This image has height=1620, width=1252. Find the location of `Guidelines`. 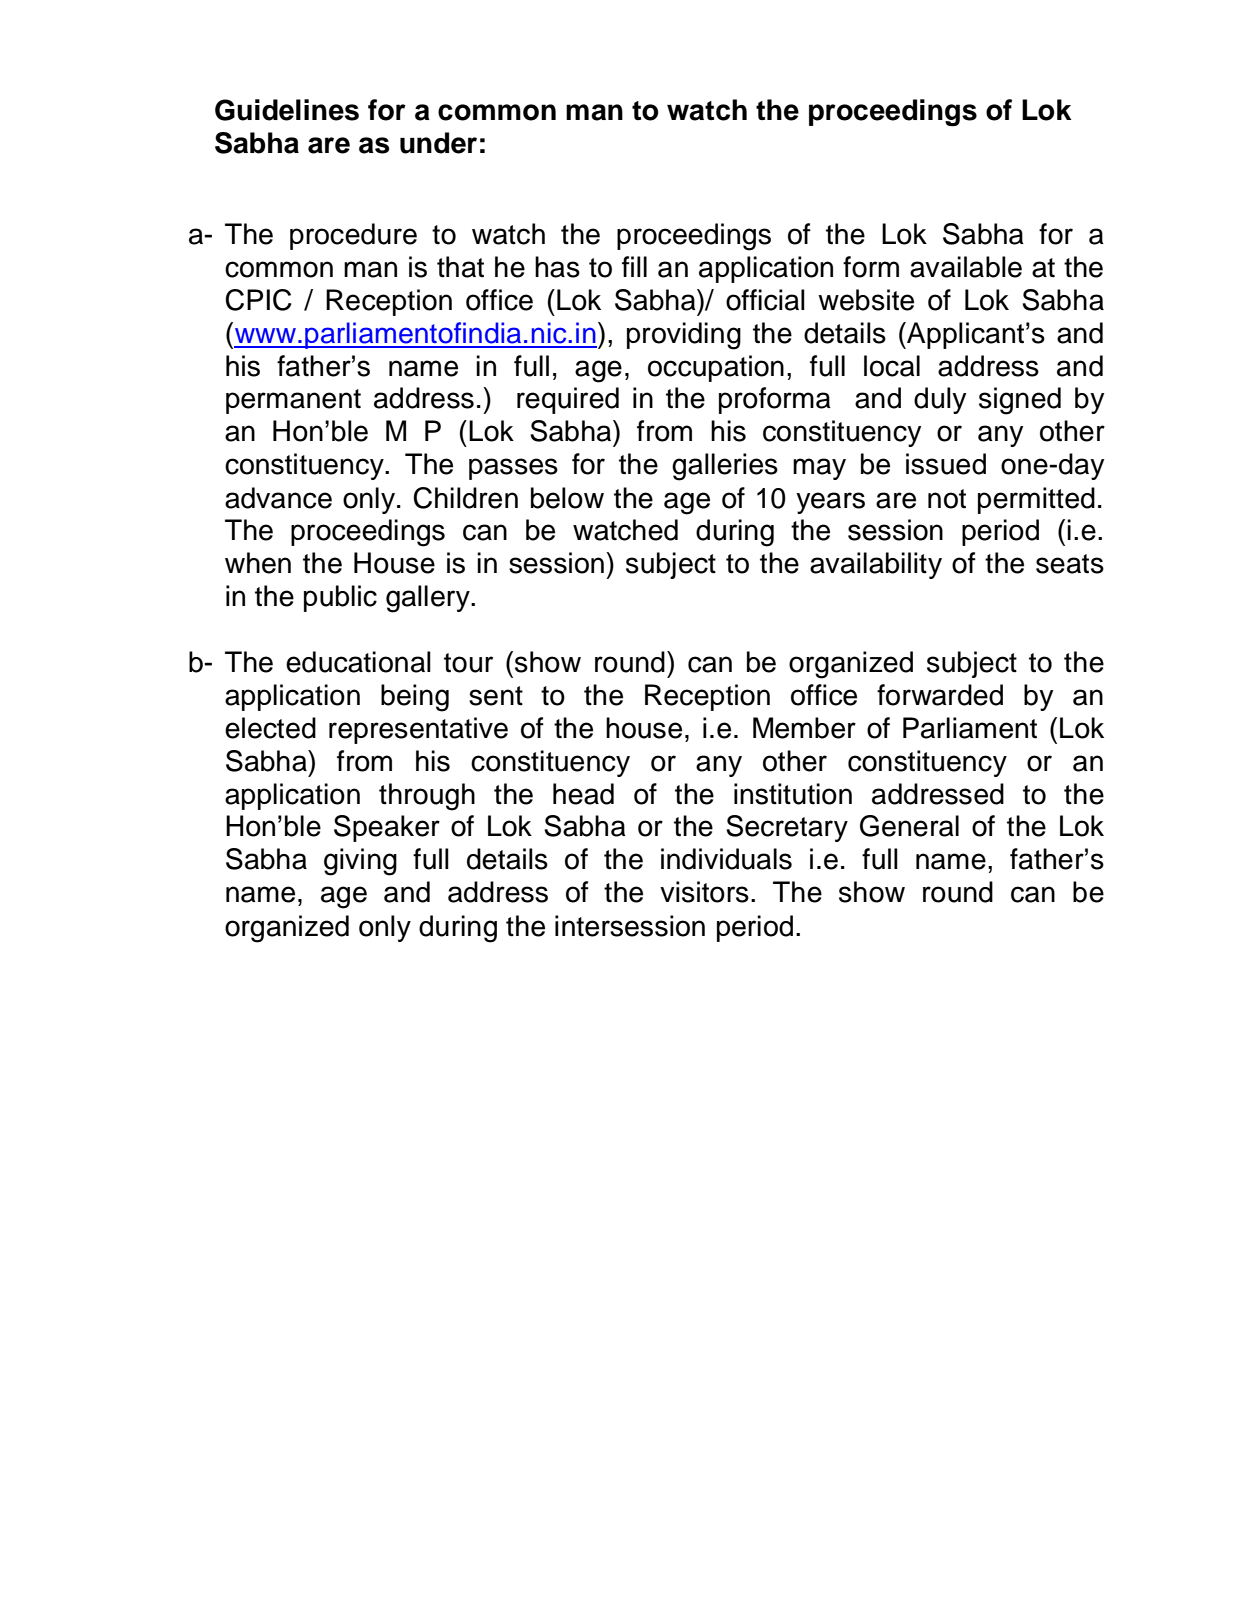

Guidelines is located at coordinates (287, 110).
